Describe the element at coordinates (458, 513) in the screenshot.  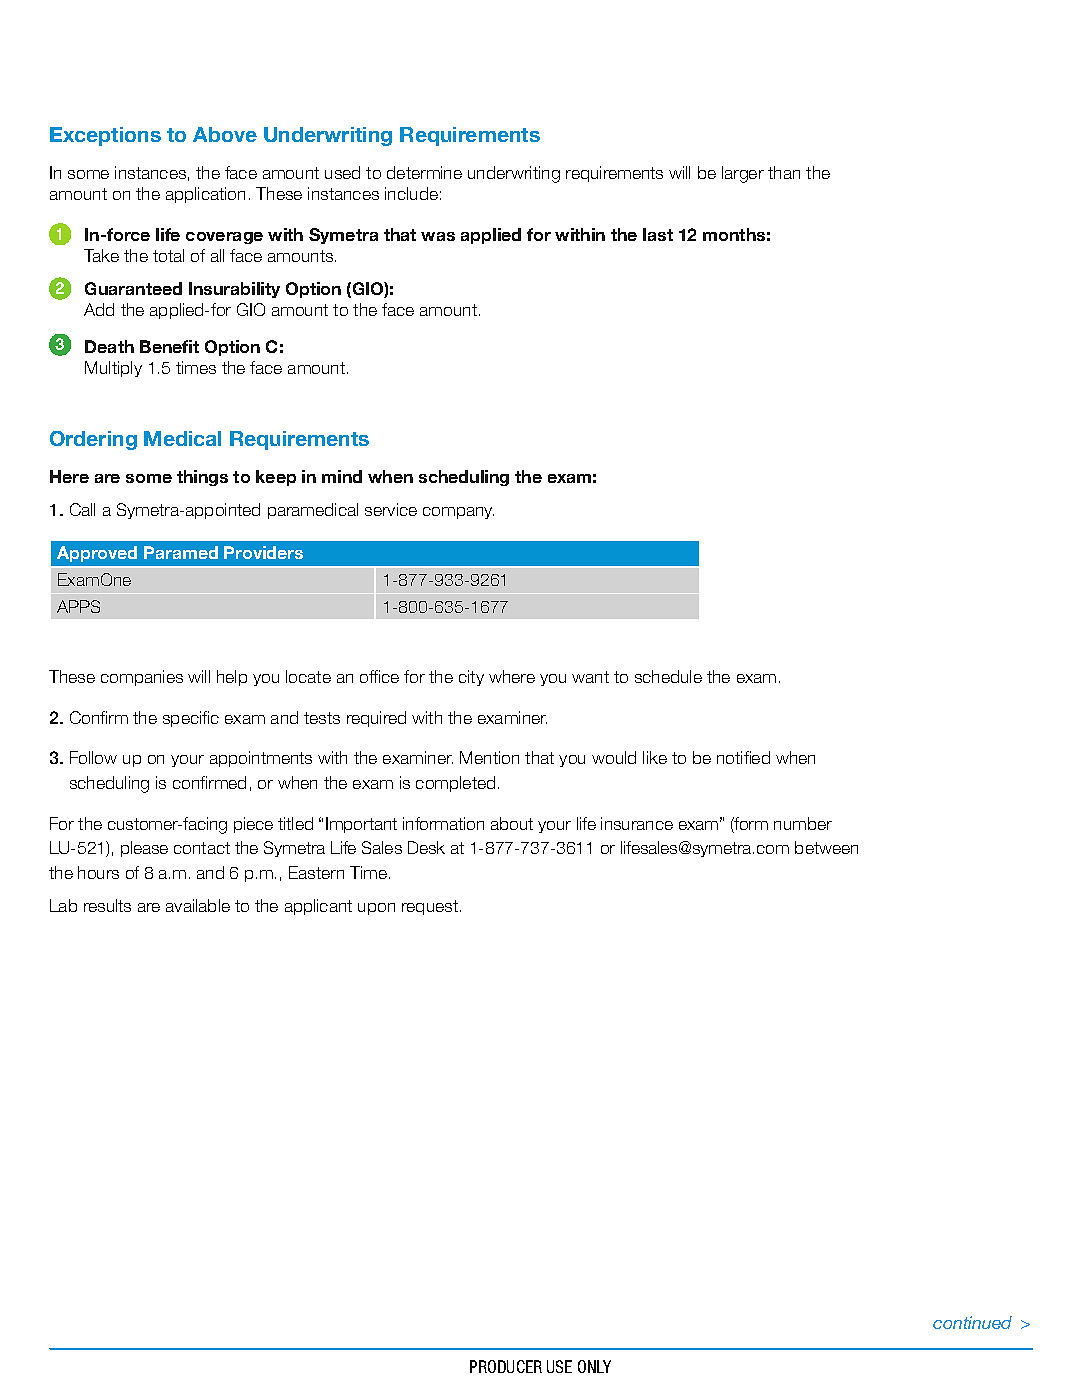
I see `company` at that location.
